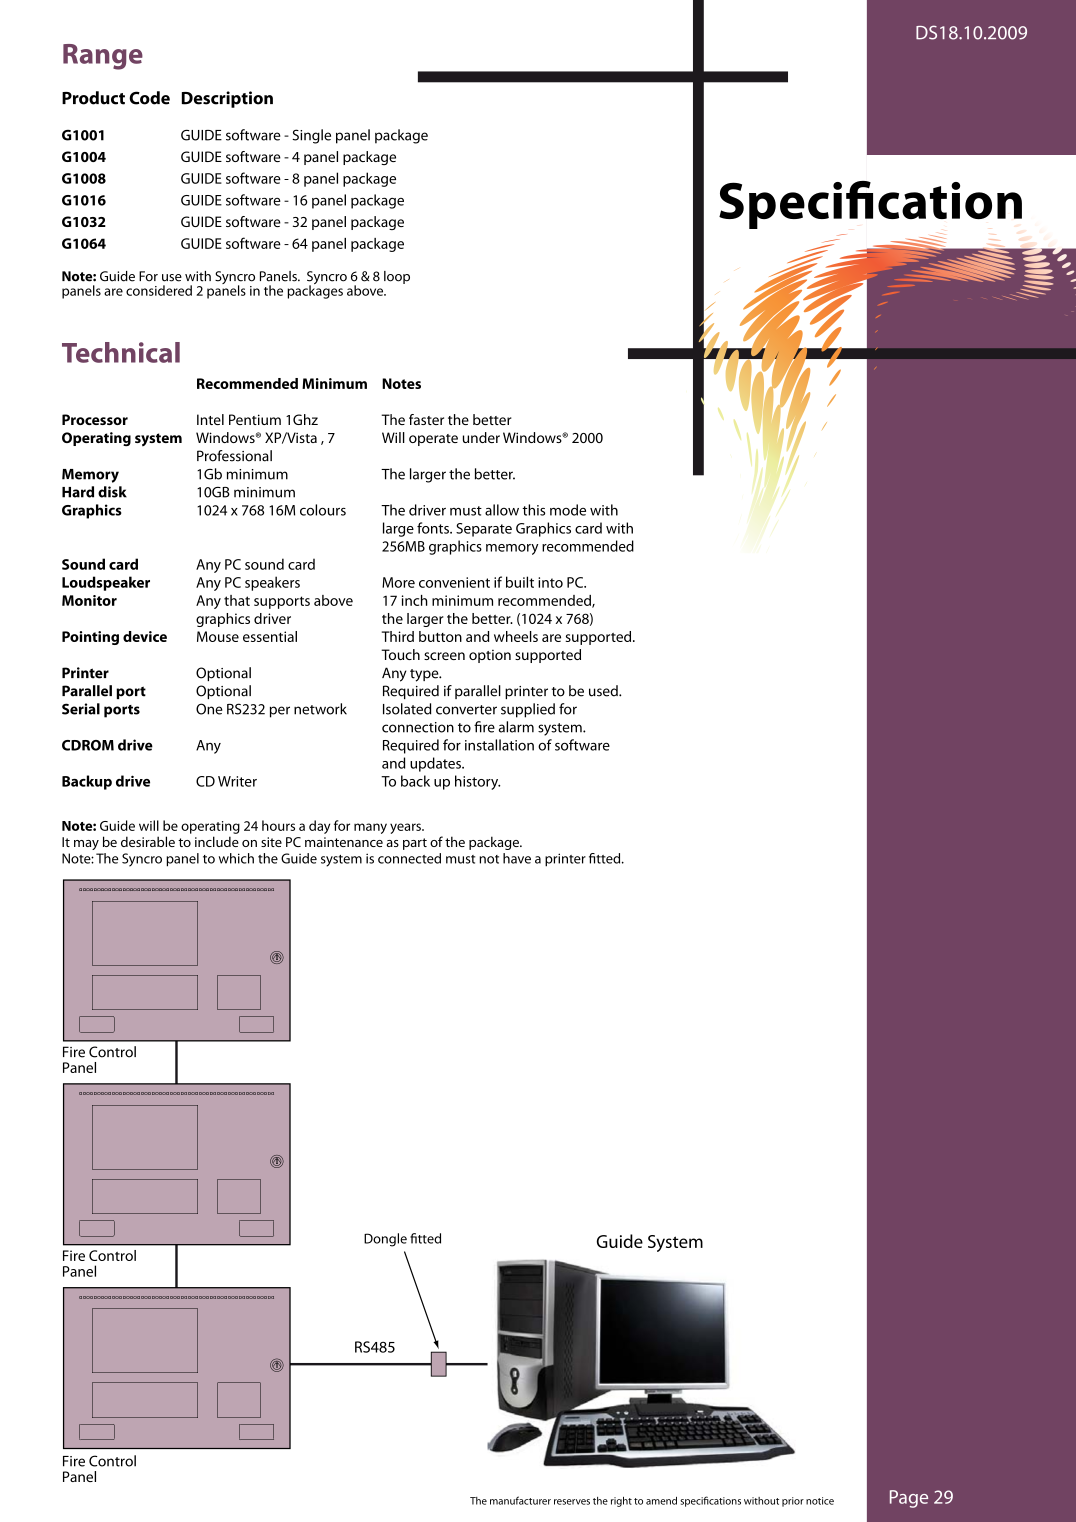 This document has width=1076, height=1522. I want to click on Writer, so click(237, 781).
